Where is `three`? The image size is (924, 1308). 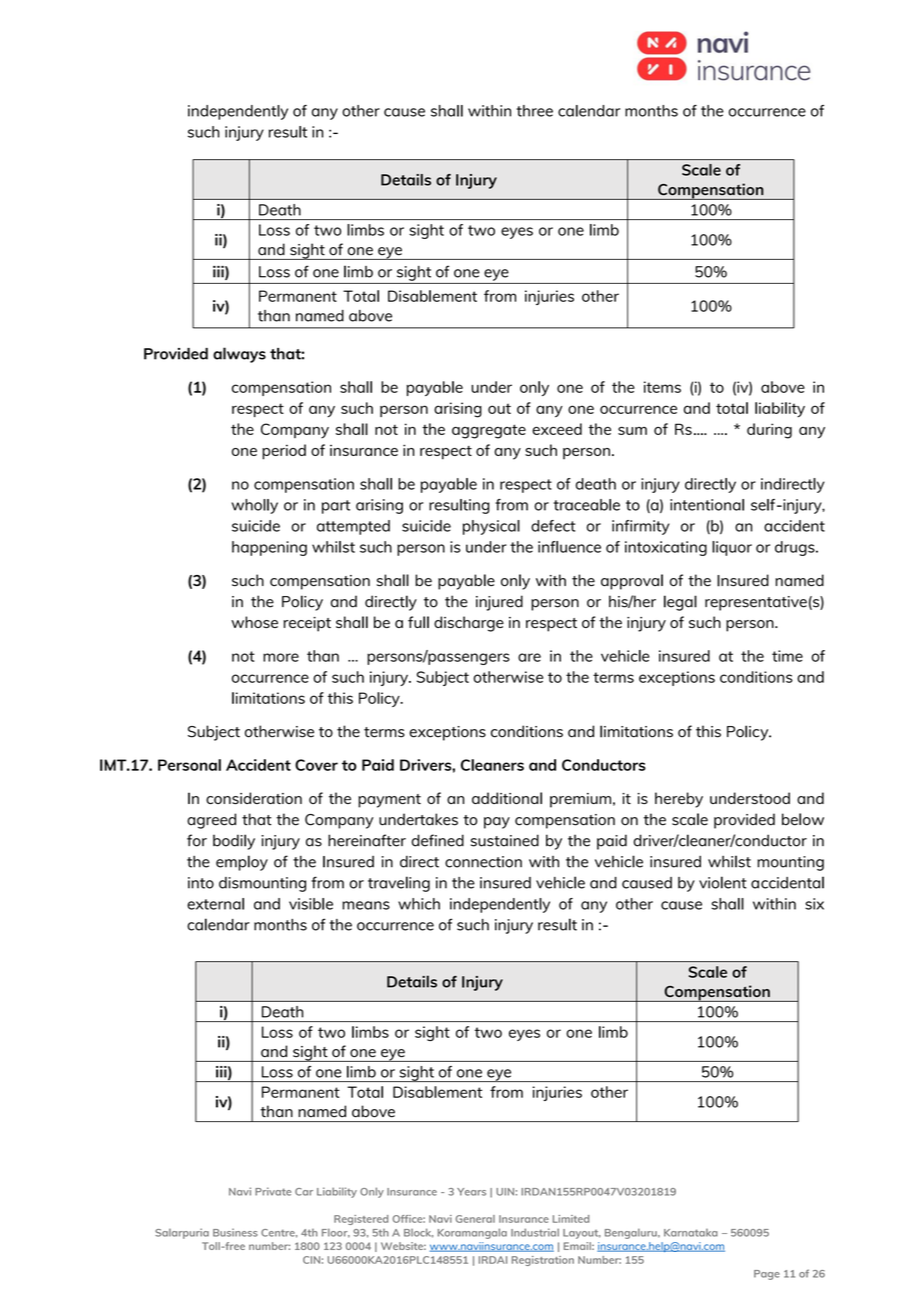
three is located at coordinates (534, 111).
